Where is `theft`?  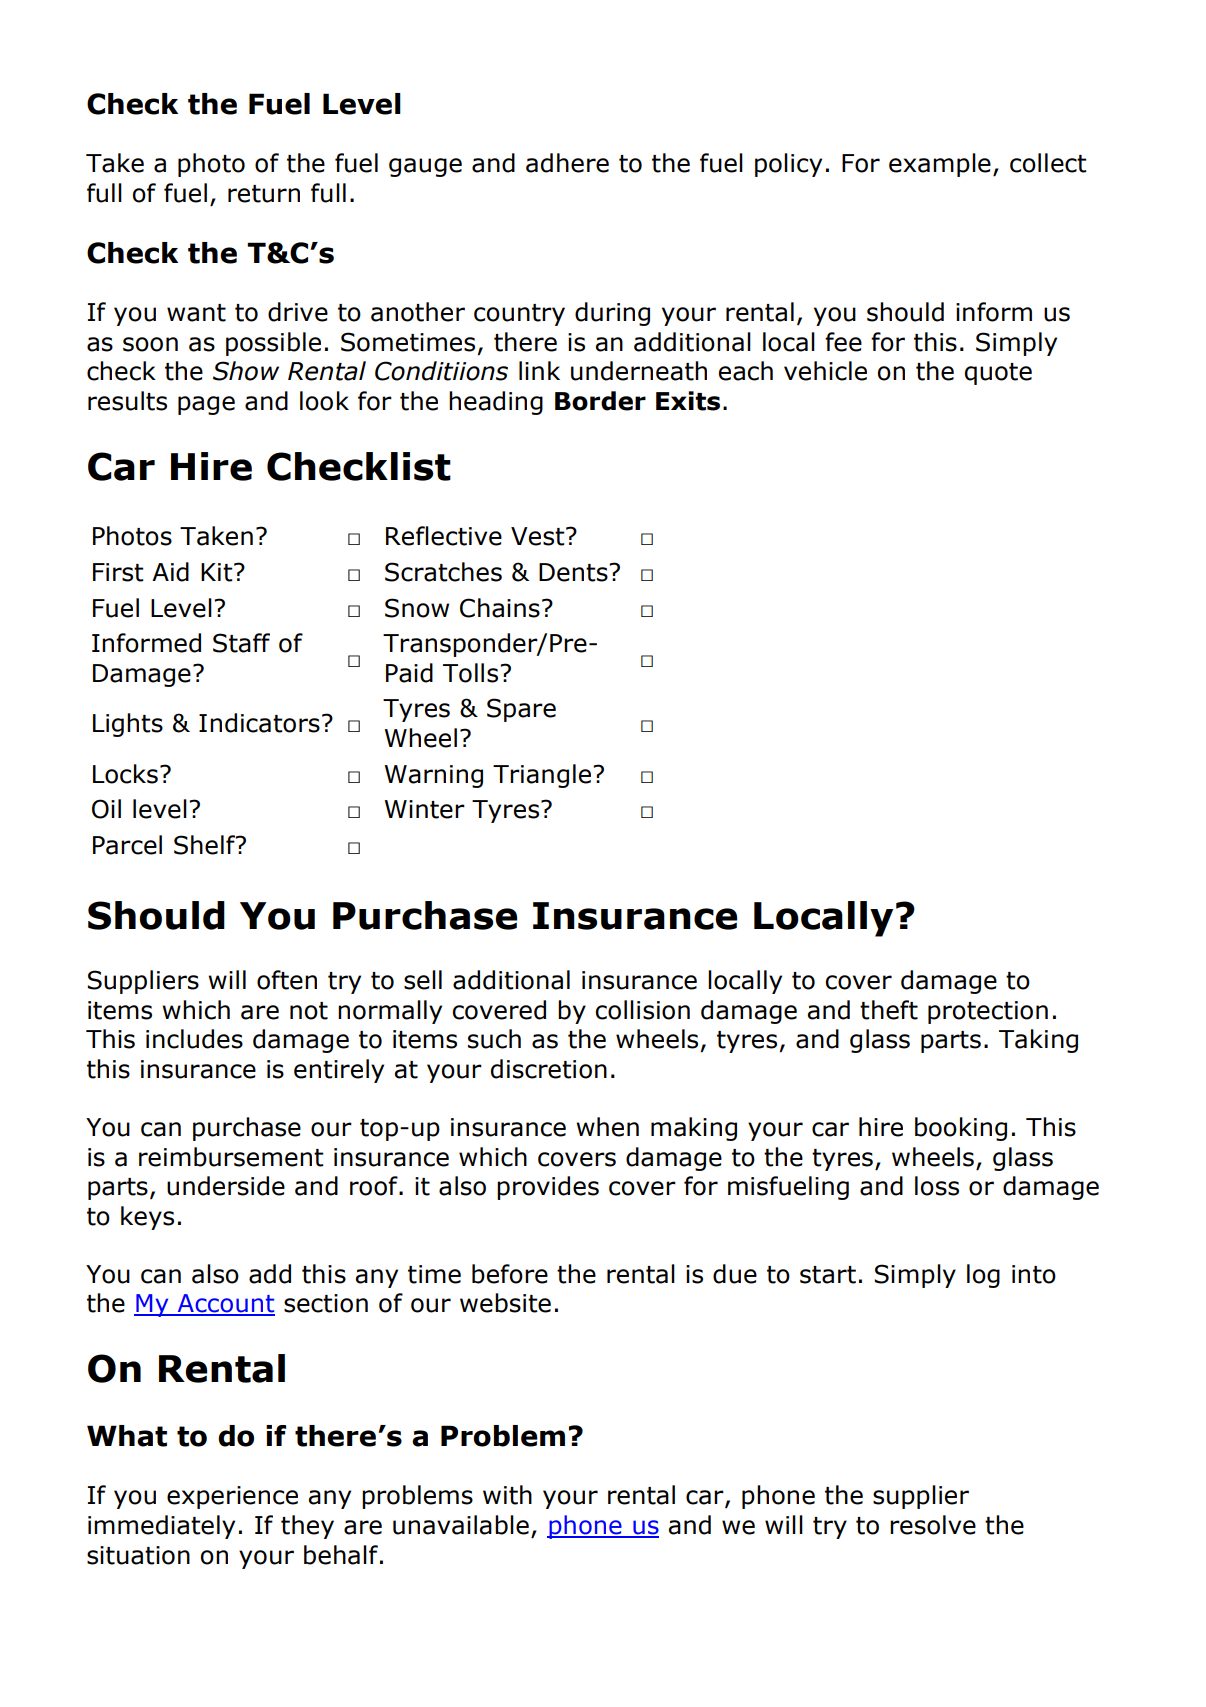
theft is located at coordinates (889, 1010).
